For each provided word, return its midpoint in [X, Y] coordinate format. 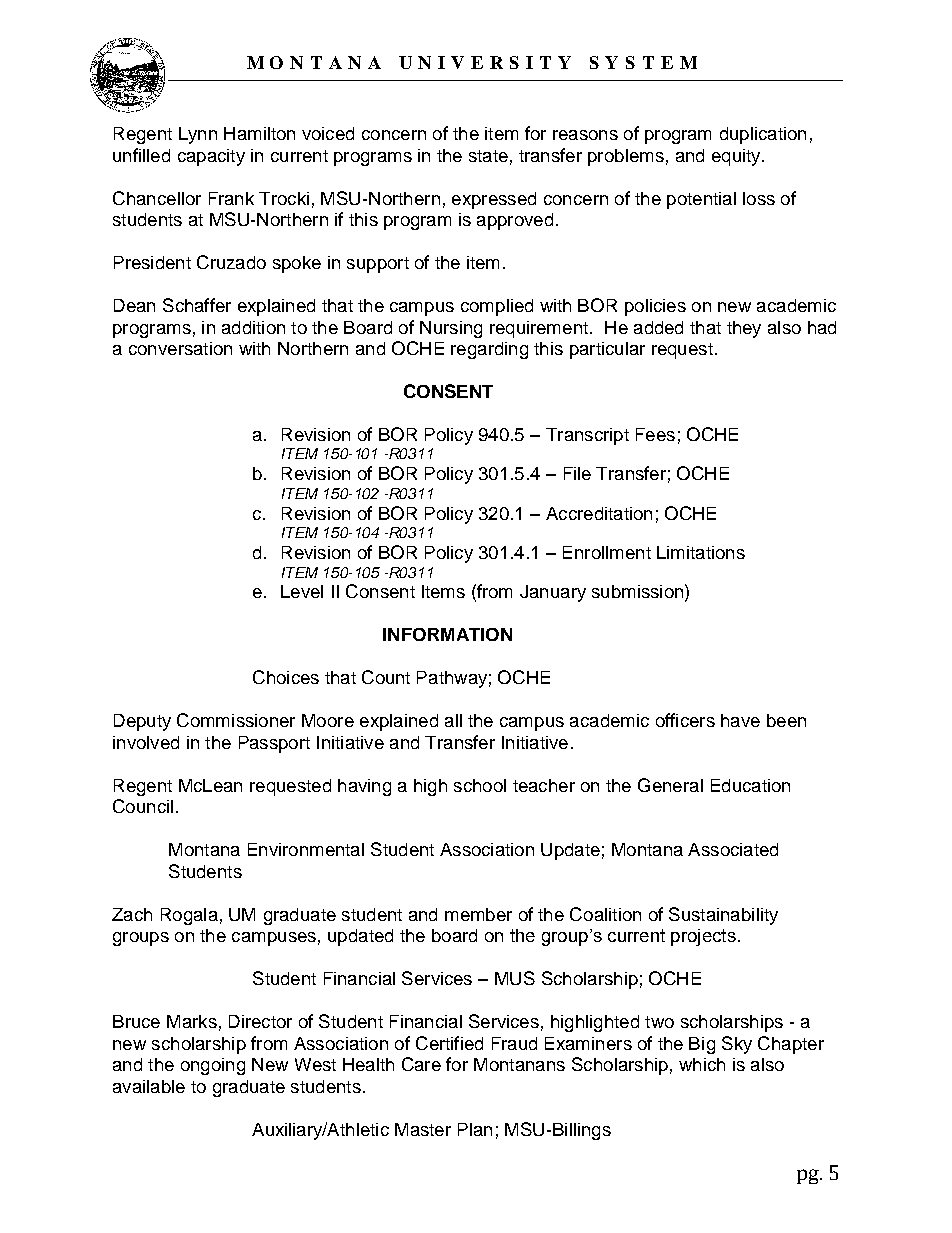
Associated [733, 849]
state [488, 156]
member [478, 914]
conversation [180, 348]
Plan [475, 1129]
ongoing [213, 1066]
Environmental [306, 849]
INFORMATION [447, 634]
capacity [211, 157]
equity [737, 157]
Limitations [701, 552]
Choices [286, 677]
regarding [489, 350]
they [744, 329]
